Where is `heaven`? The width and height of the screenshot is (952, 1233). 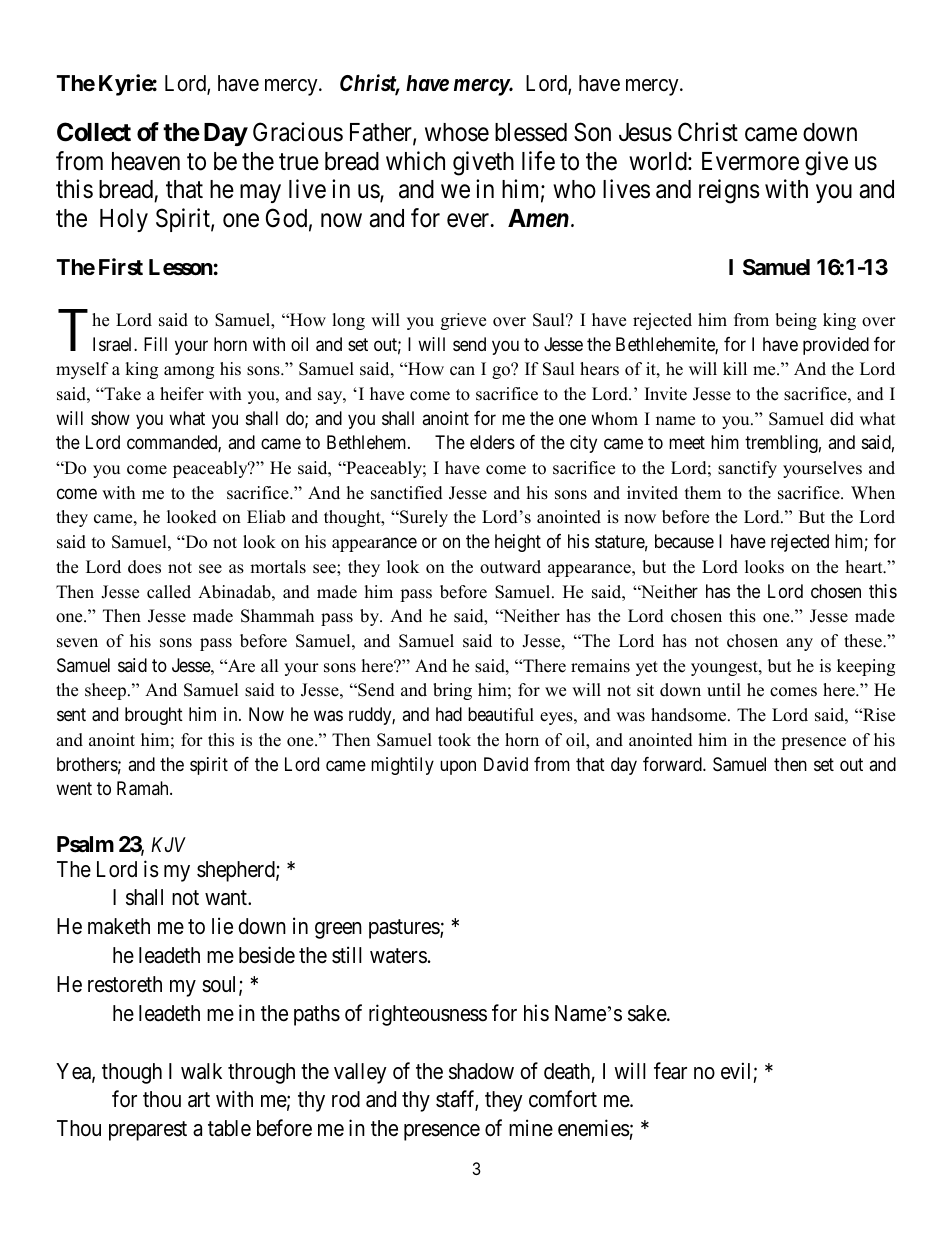
heaven is located at coordinates (146, 161).
